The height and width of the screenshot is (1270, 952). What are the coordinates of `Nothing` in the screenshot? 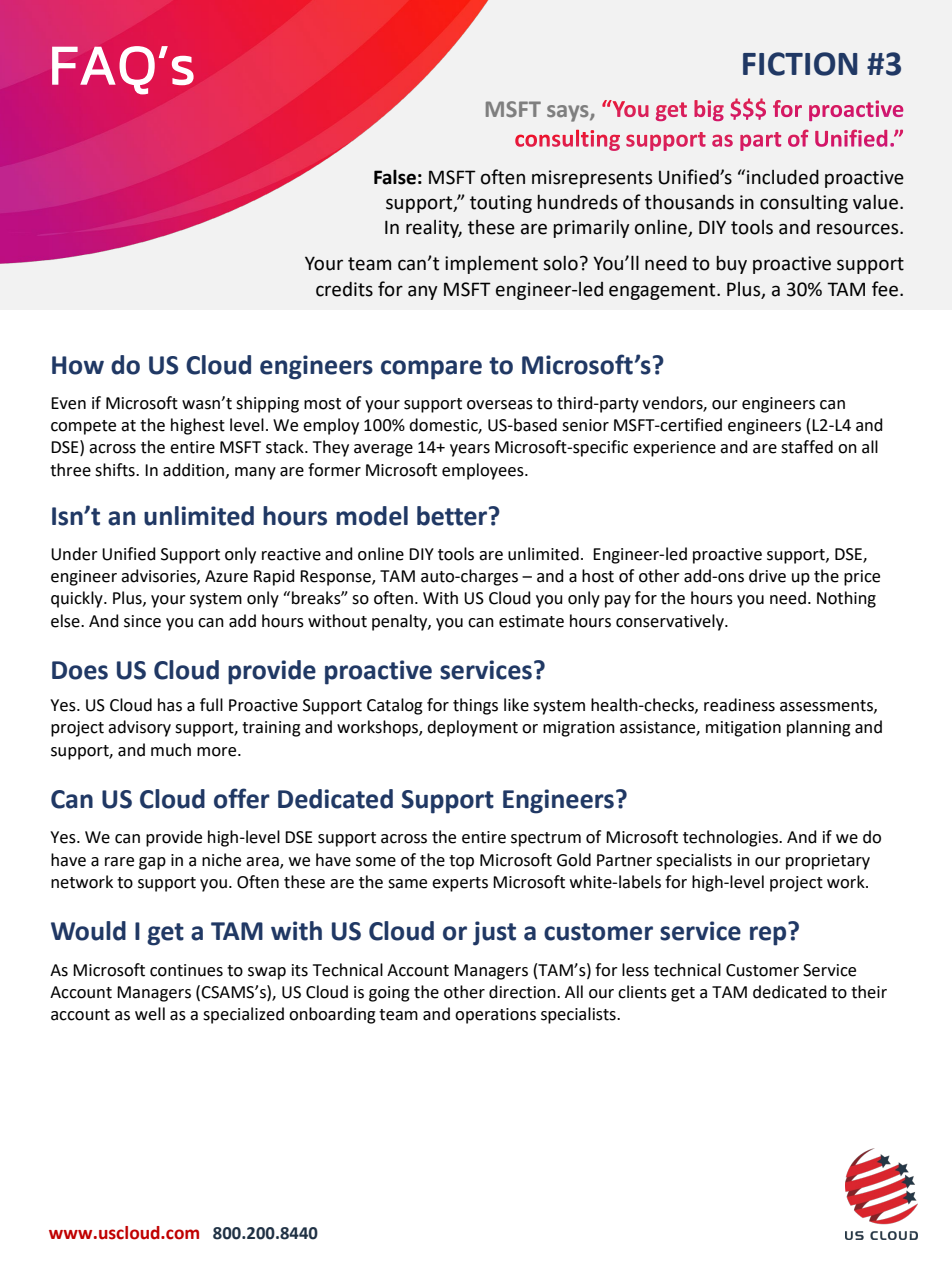 It's located at (846, 599).
